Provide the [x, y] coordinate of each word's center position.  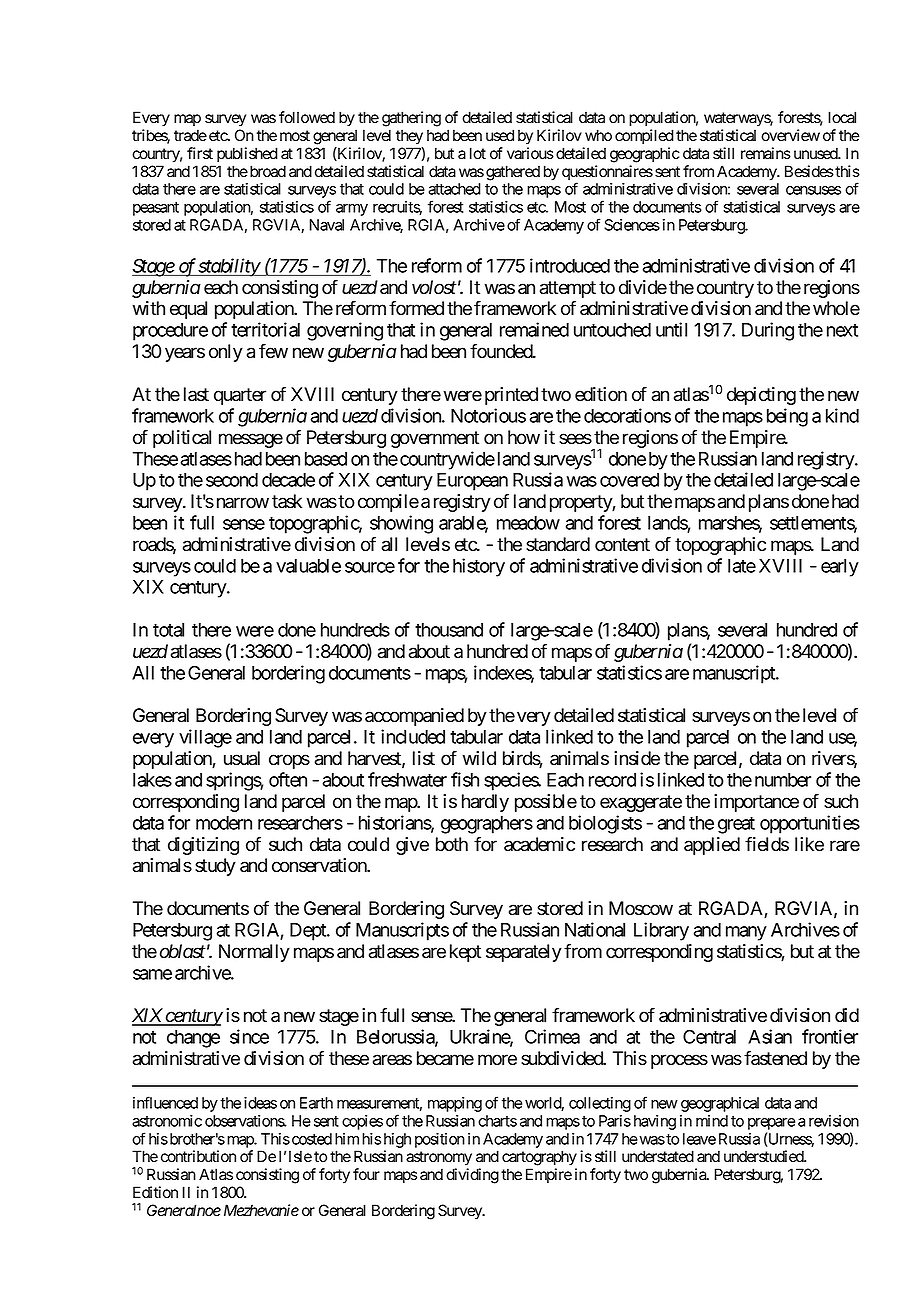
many [746, 933]
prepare [771, 1125]
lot [478, 153]
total [168, 630]
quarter [240, 396]
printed [511, 396]
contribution [198, 1156]
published [247, 154]
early [840, 568]
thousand [449, 630]
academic [539, 844]
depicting [761, 396]
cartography [539, 1158]
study [215, 867]
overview [790, 135]
